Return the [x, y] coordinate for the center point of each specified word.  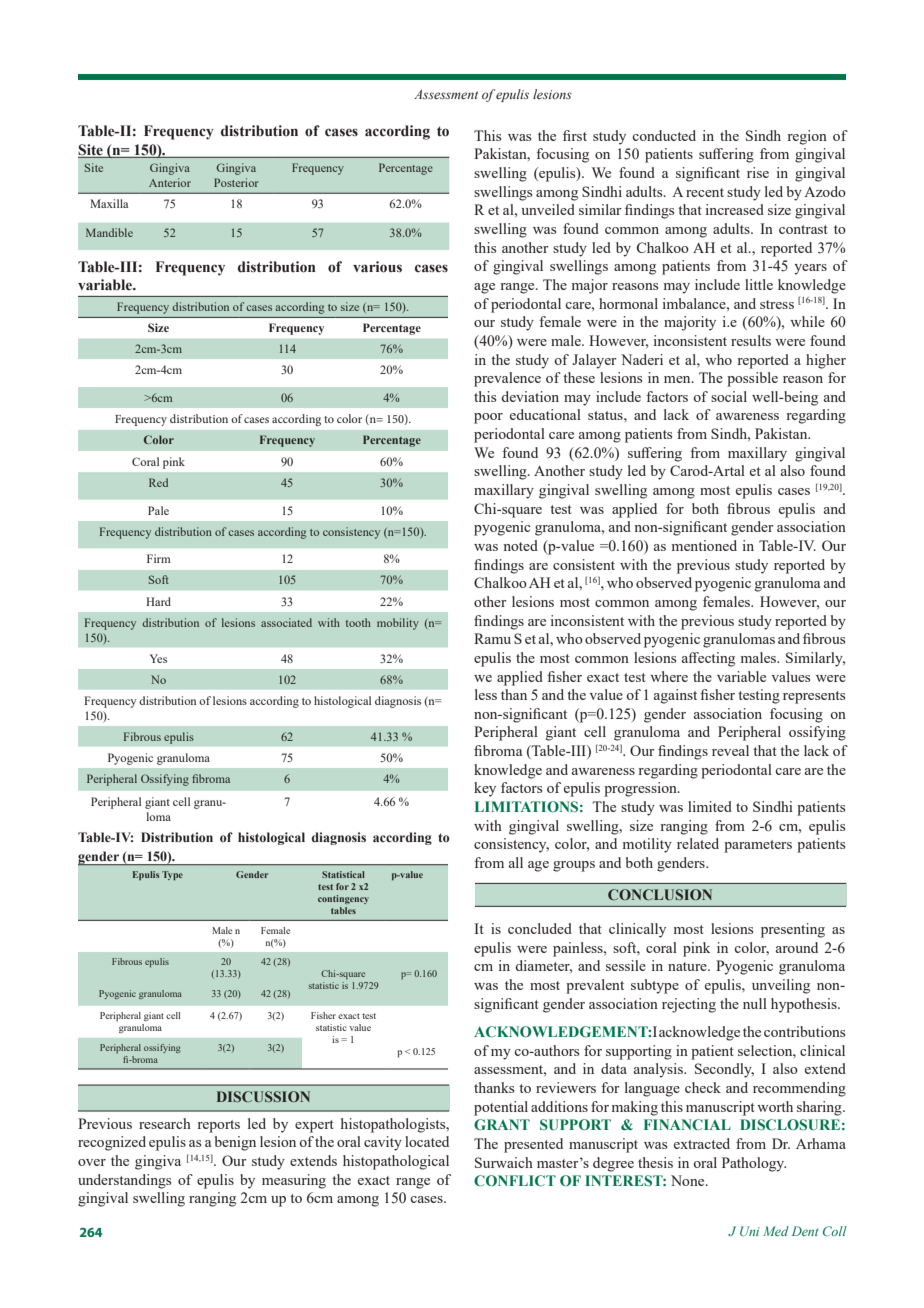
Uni [750, 1231]
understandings [124, 1181]
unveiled [548, 209]
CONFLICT [515, 1181]
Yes [158, 658]
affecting [708, 659]
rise [758, 172]
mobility [398, 624]
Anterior [170, 182]
